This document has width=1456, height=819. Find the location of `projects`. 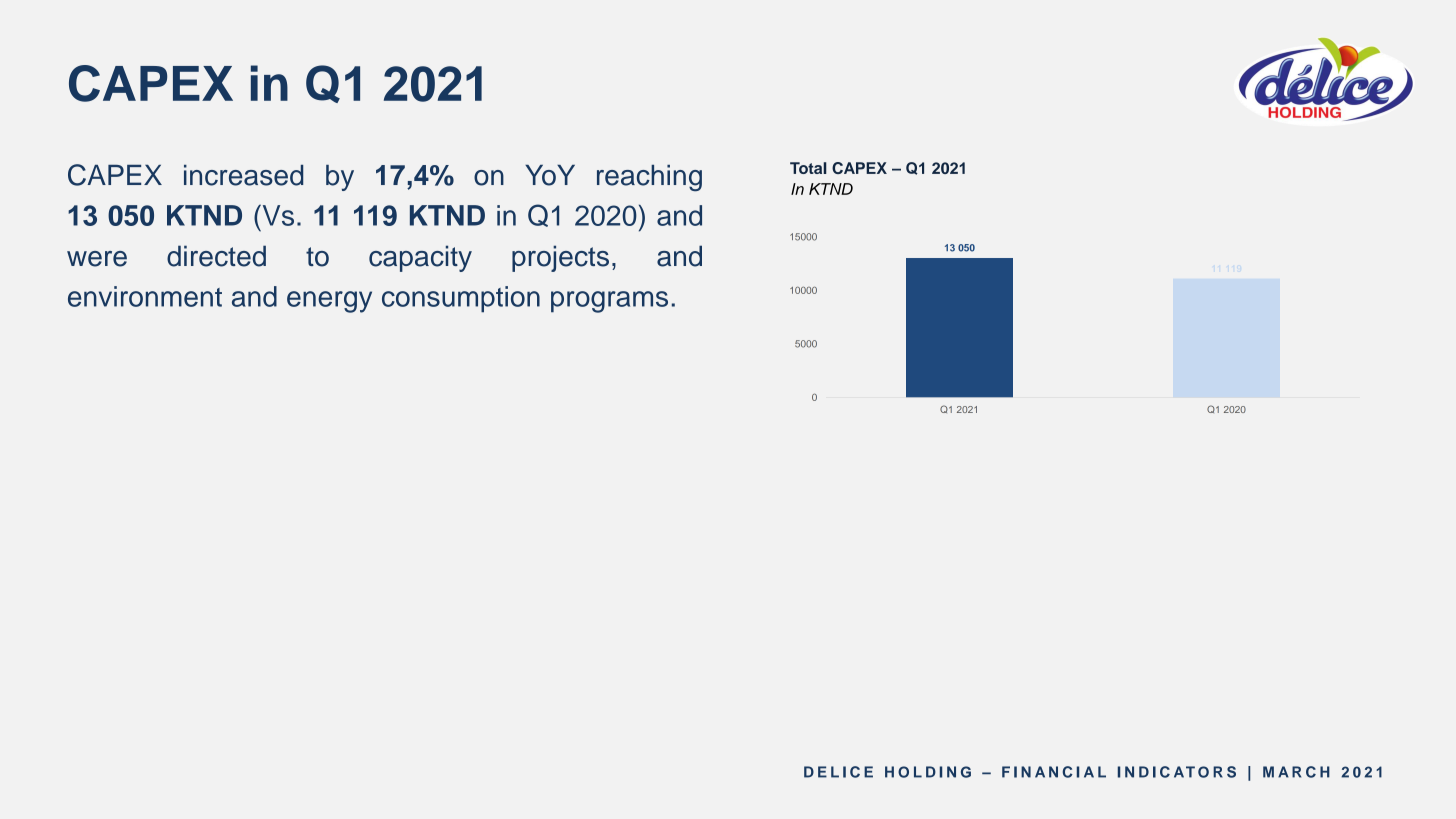

projects is located at coordinates (560, 258).
